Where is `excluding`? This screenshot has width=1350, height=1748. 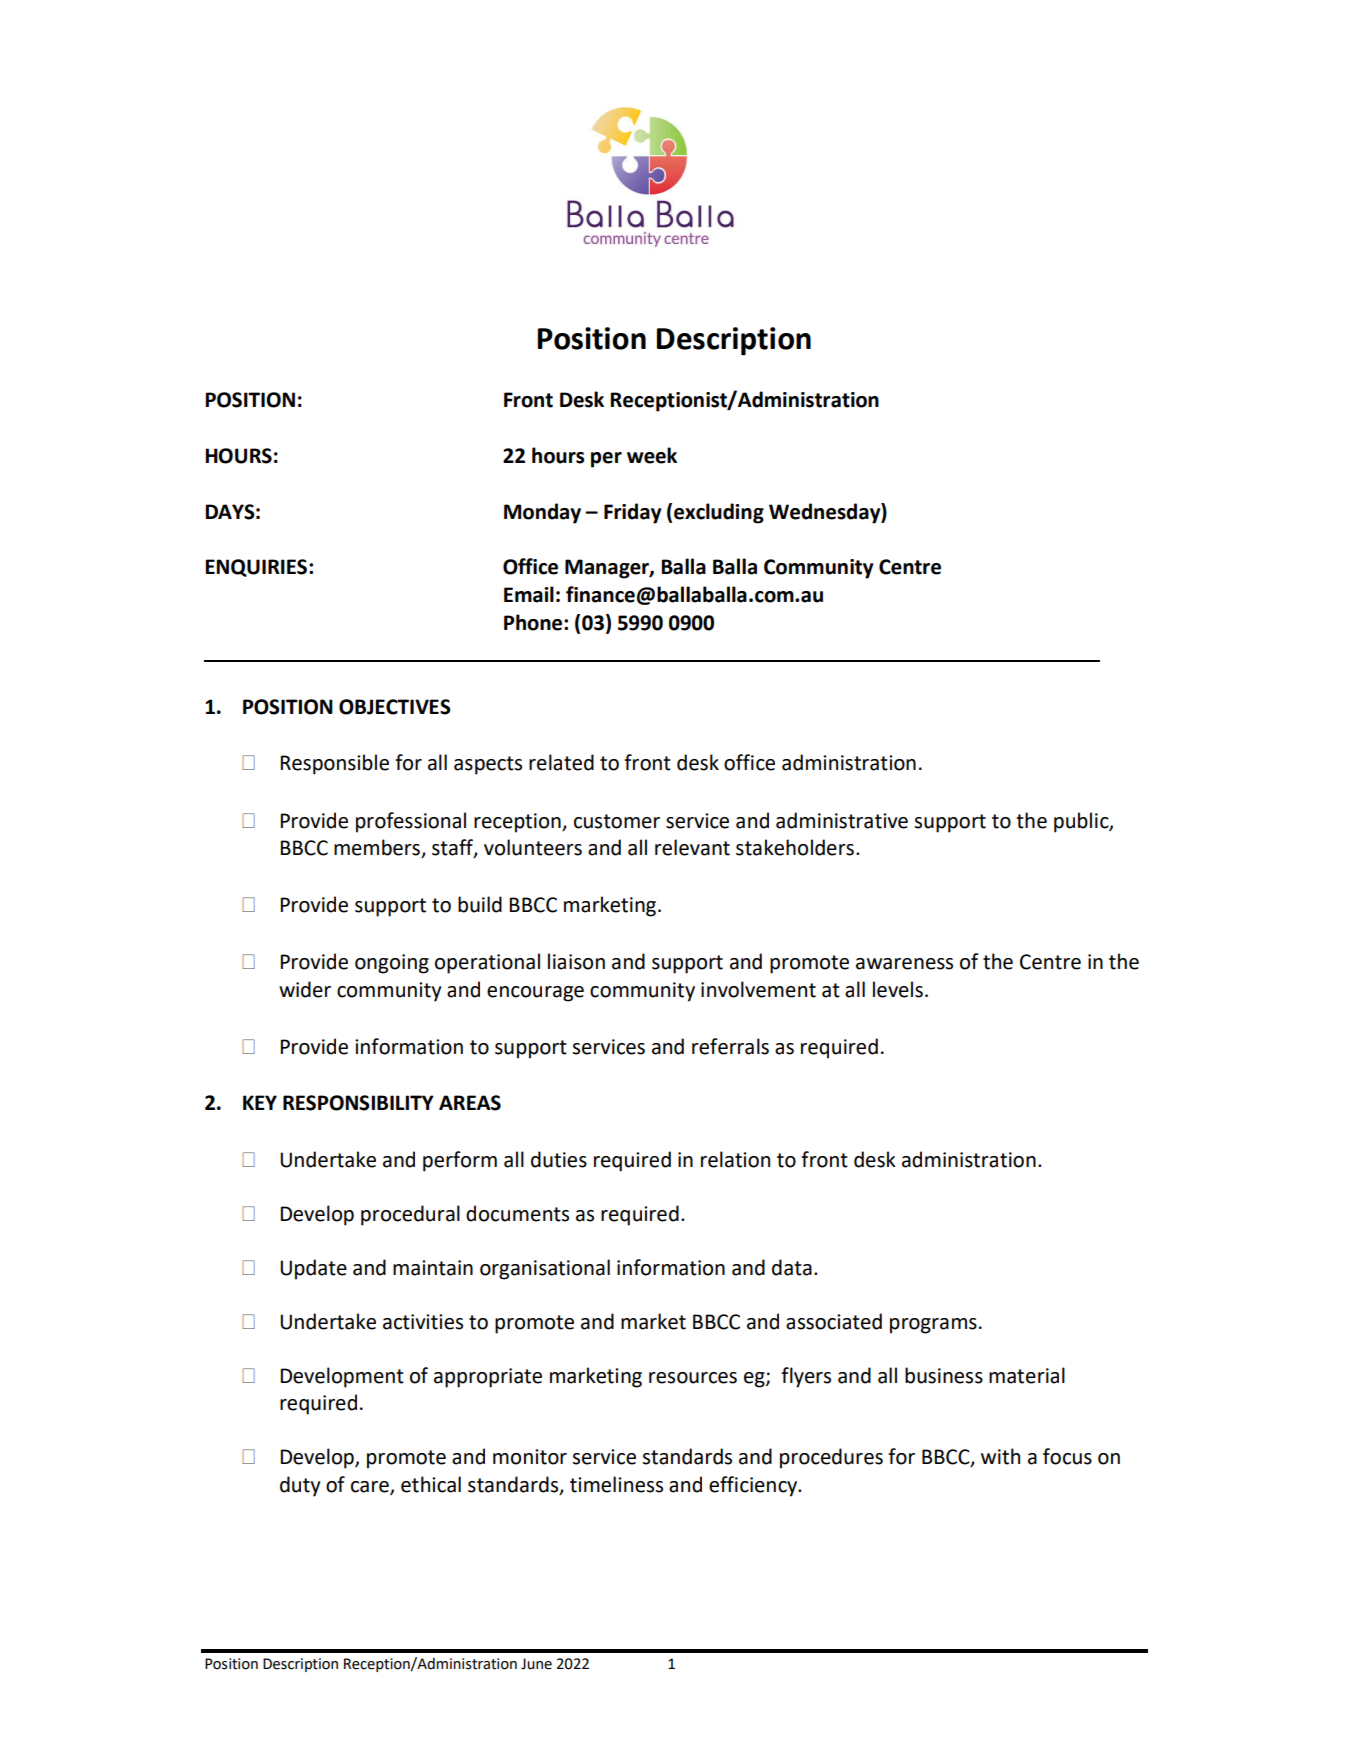
excluding is located at coordinates (719, 513).
